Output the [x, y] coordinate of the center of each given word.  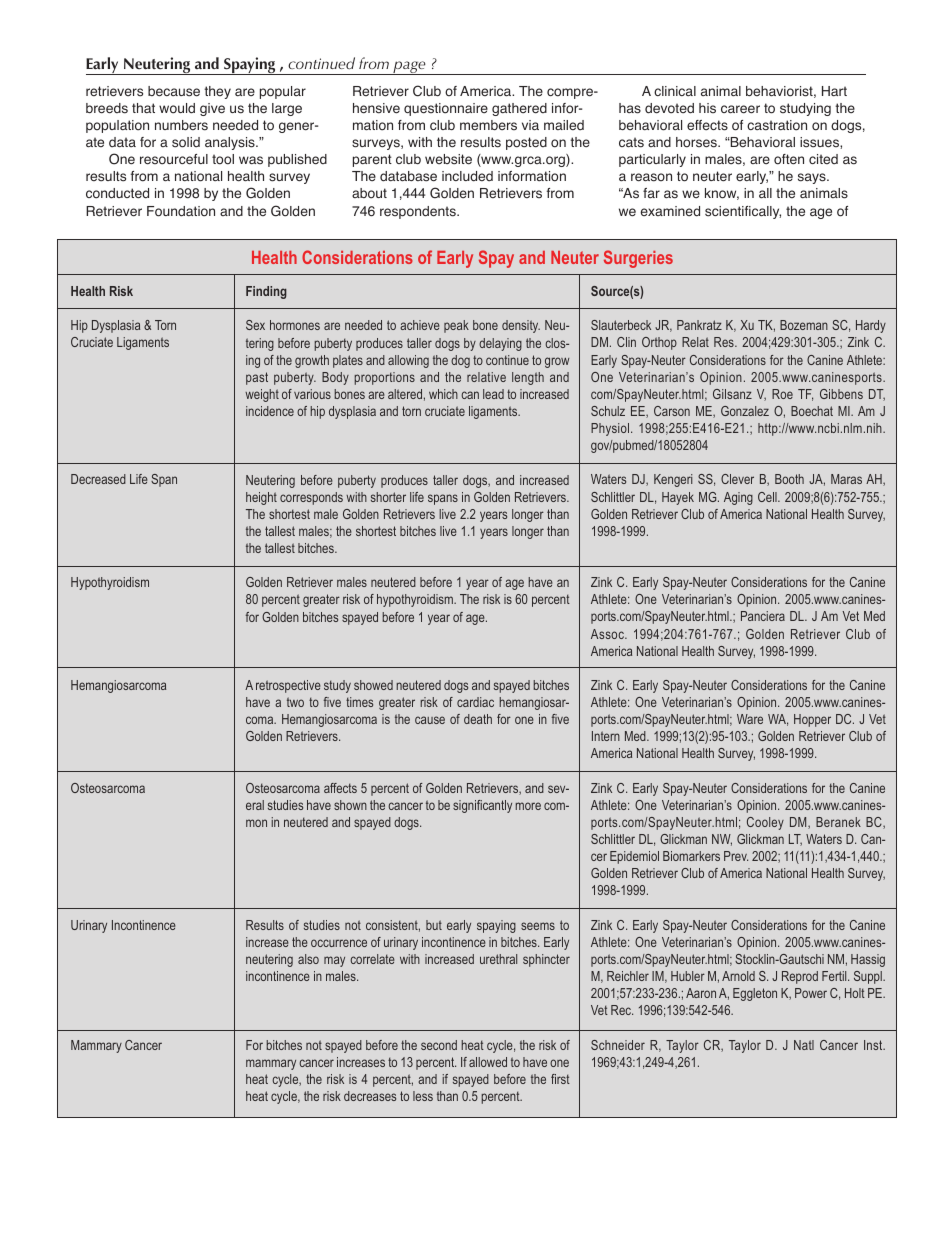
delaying [500, 344]
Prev [736, 856]
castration [777, 125]
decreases [370, 1096]
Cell [768, 497]
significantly [482, 806]
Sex [255, 325]
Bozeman [804, 325]
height [261, 498]
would [177, 108]
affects [340, 788]
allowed [488, 1062]
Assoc [608, 634]
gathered [519, 109]
